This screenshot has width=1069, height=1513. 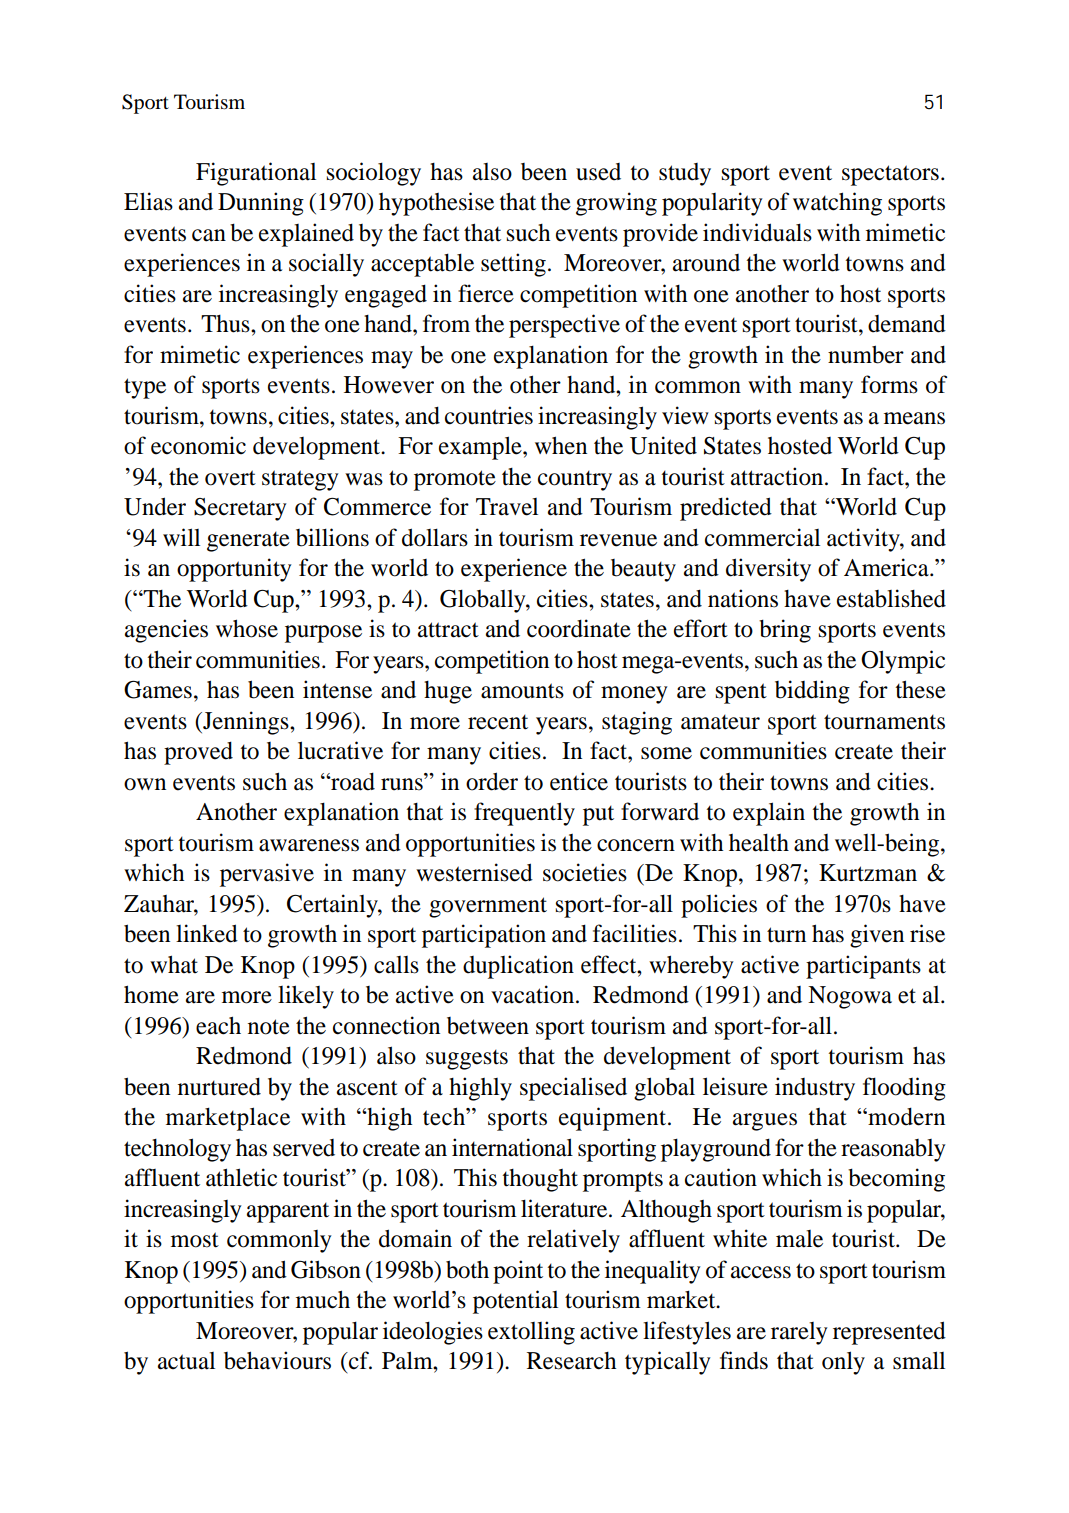 I want to click on Dunning, so click(x=261, y=204).
